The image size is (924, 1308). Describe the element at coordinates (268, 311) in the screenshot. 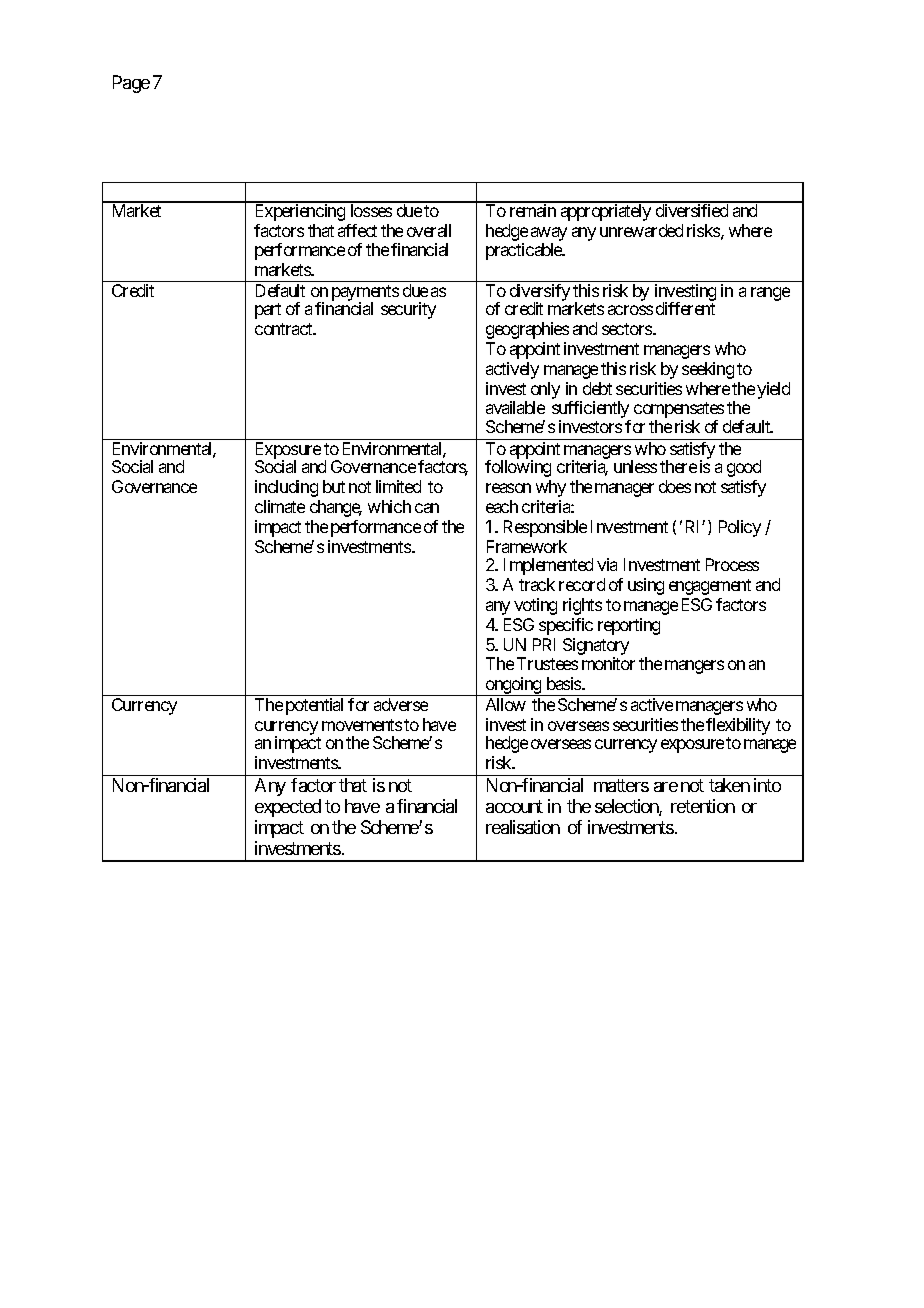

I see `part` at that location.
